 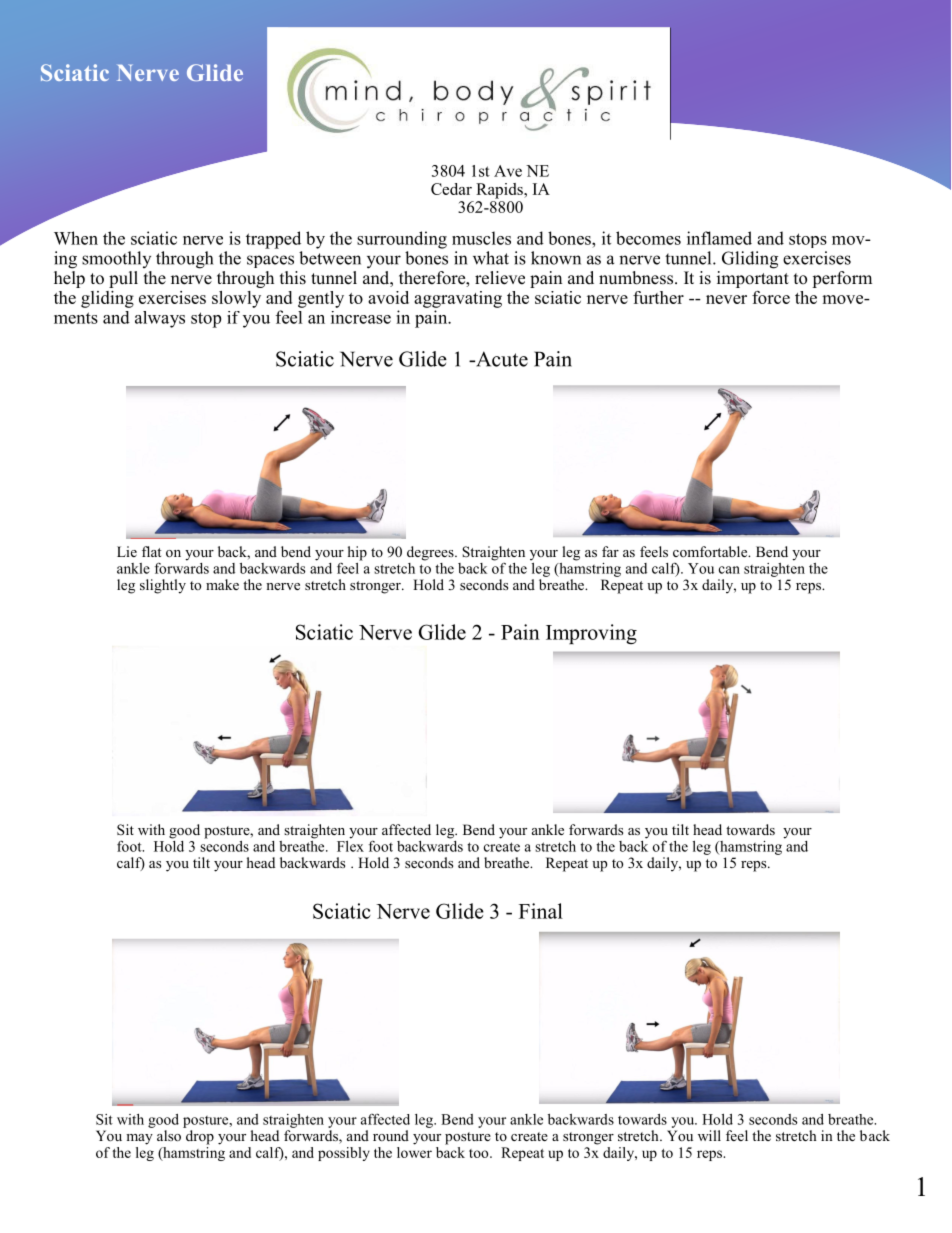 I want to click on Improving, so click(x=591, y=634).
